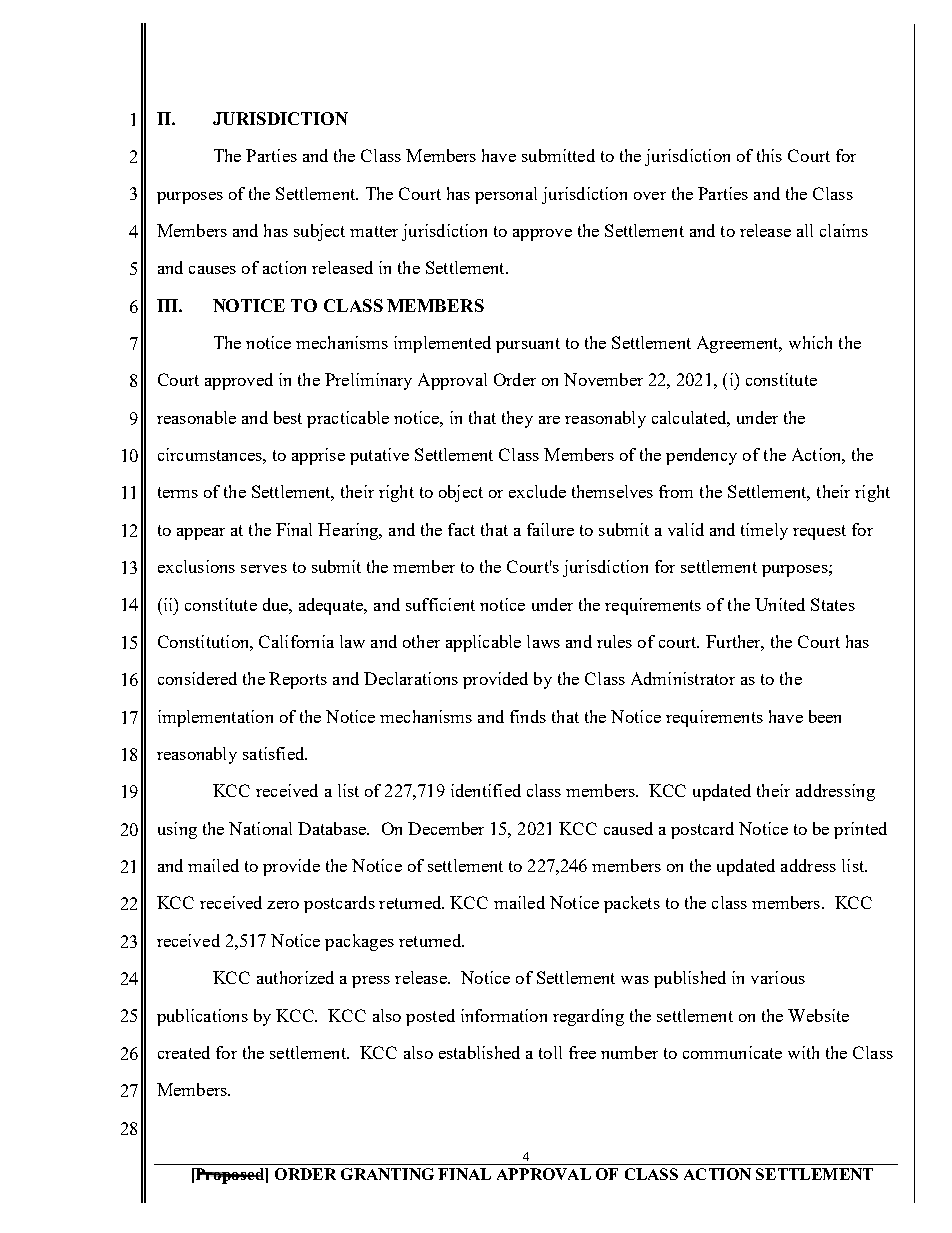 This screenshot has height=1233, width=952. Describe the element at coordinates (517, 419) in the screenshot. I see `they` at that location.
